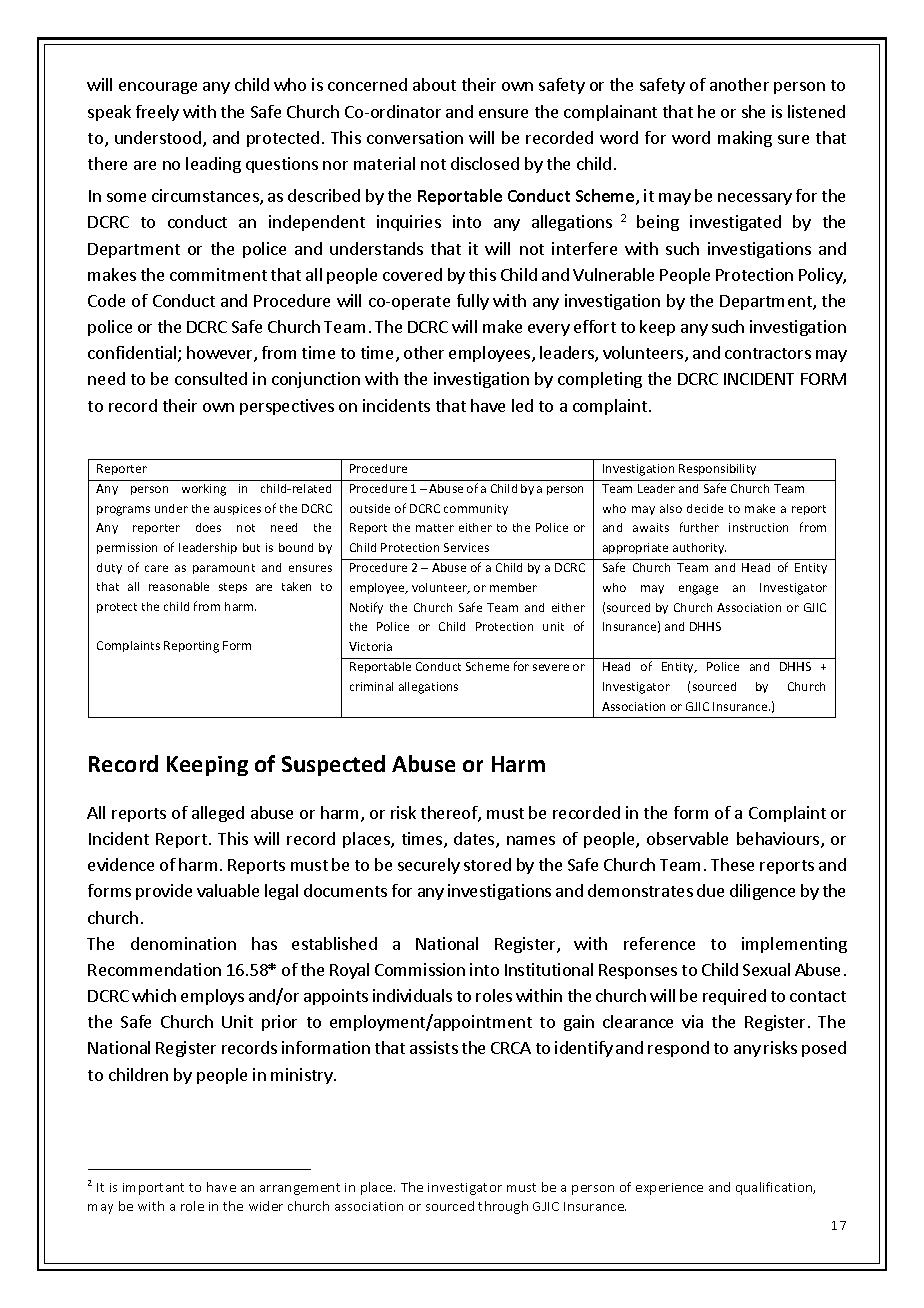  What do you see at coordinates (698, 590) in the screenshot?
I see `engage` at bounding box center [698, 590].
